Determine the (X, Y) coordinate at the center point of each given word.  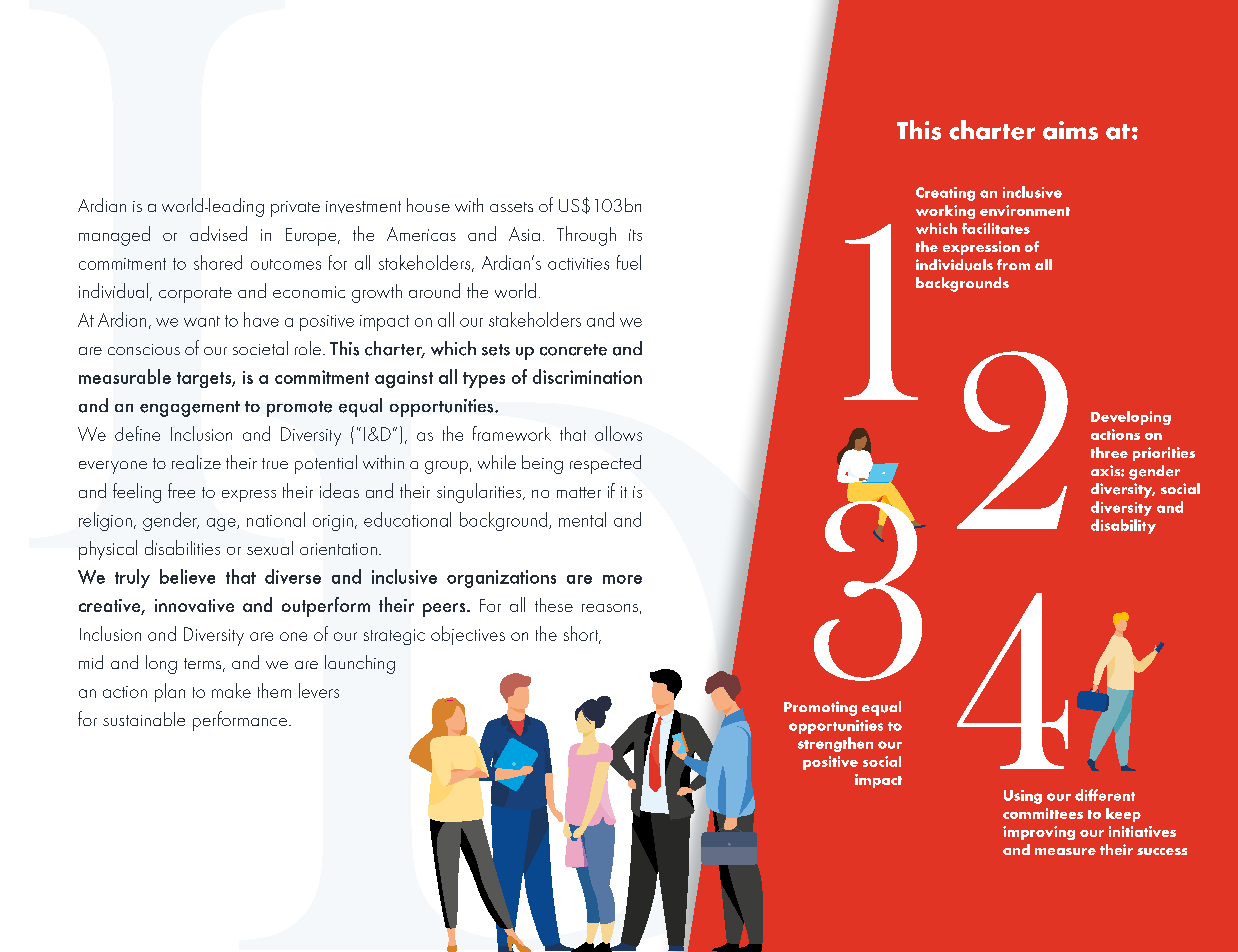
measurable (125, 376)
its (635, 235)
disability (1123, 526)
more (622, 579)
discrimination (587, 376)
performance (241, 721)
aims (1070, 130)
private (295, 209)
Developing (1131, 418)
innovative (194, 605)
